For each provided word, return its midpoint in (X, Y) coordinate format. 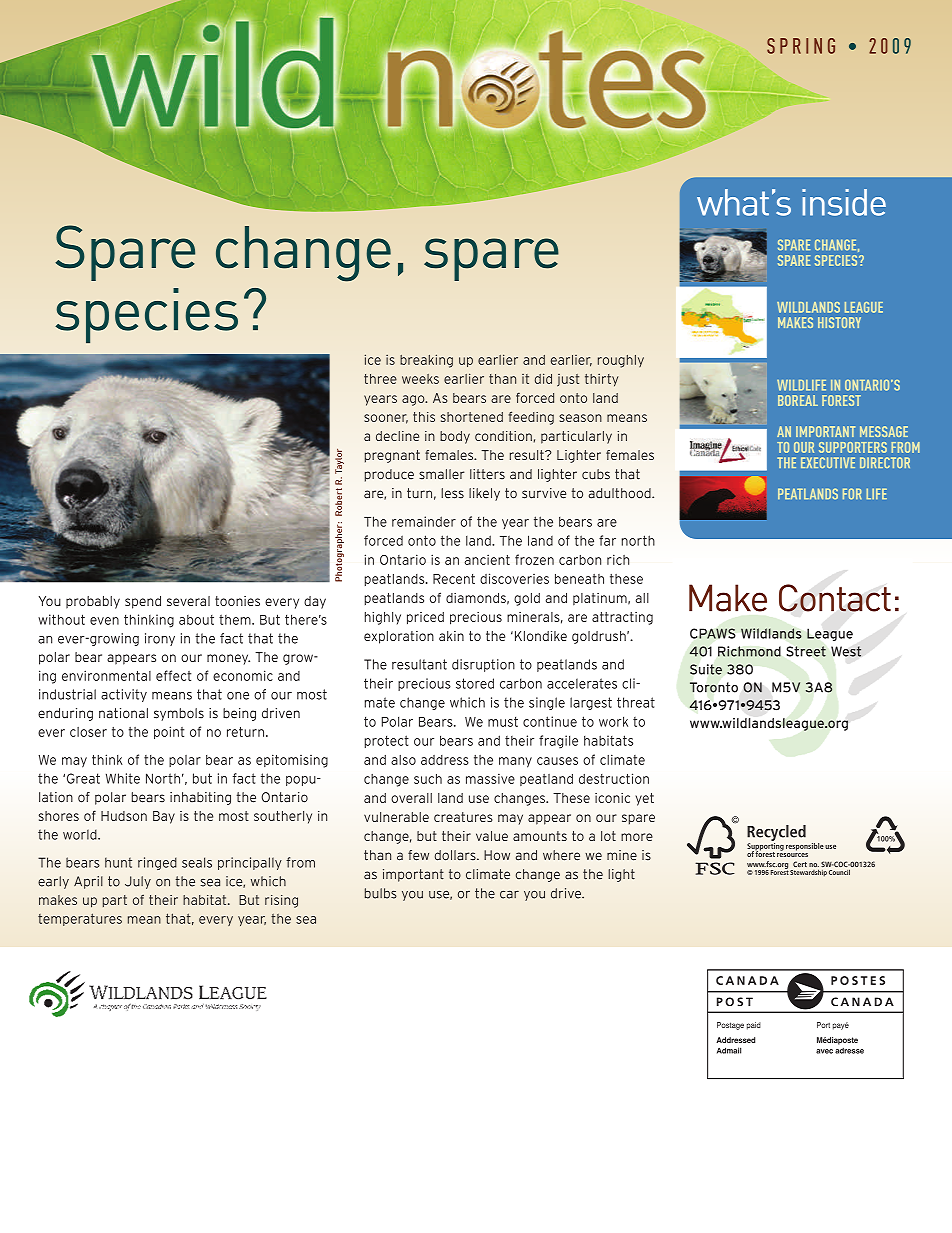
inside (844, 202)
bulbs (381, 893)
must (503, 721)
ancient (487, 559)
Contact (835, 598)
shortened (472, 417)
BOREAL (798, 400)
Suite (706, 669)
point (169, 732)
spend (143, 602)
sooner (386, 419)
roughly (621, 361)
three (380, 379)
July (138, 882)
